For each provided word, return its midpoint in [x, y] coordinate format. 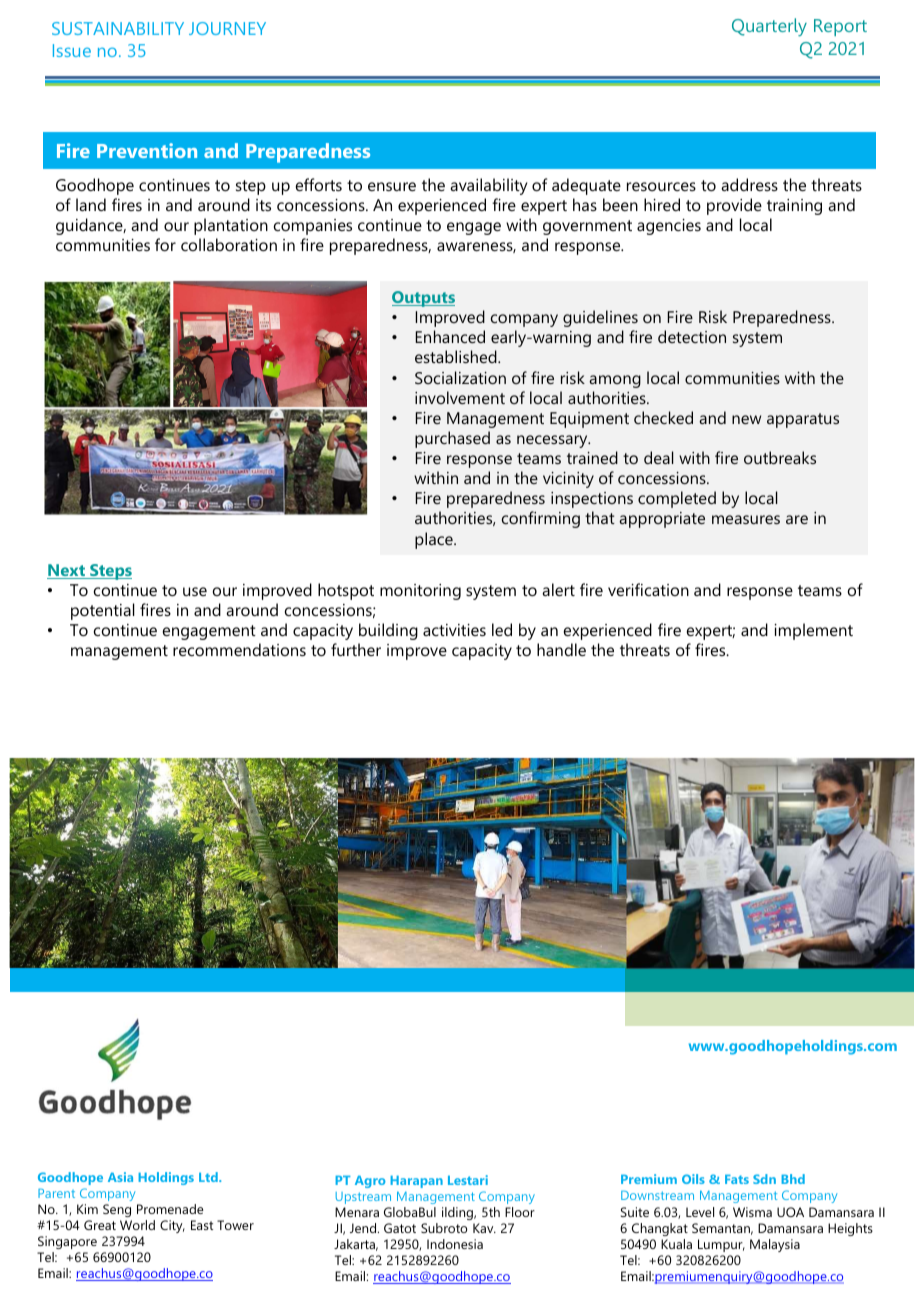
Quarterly [769, 27]
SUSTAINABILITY [118, 28]
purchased [452, 439]
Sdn [764, 1179]
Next [67, 571]
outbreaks [780, 457]
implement [813, 631]
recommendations [239, 649]
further [356, 649]
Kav [484, 1228]
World [137, 1225]
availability [488, 186]
